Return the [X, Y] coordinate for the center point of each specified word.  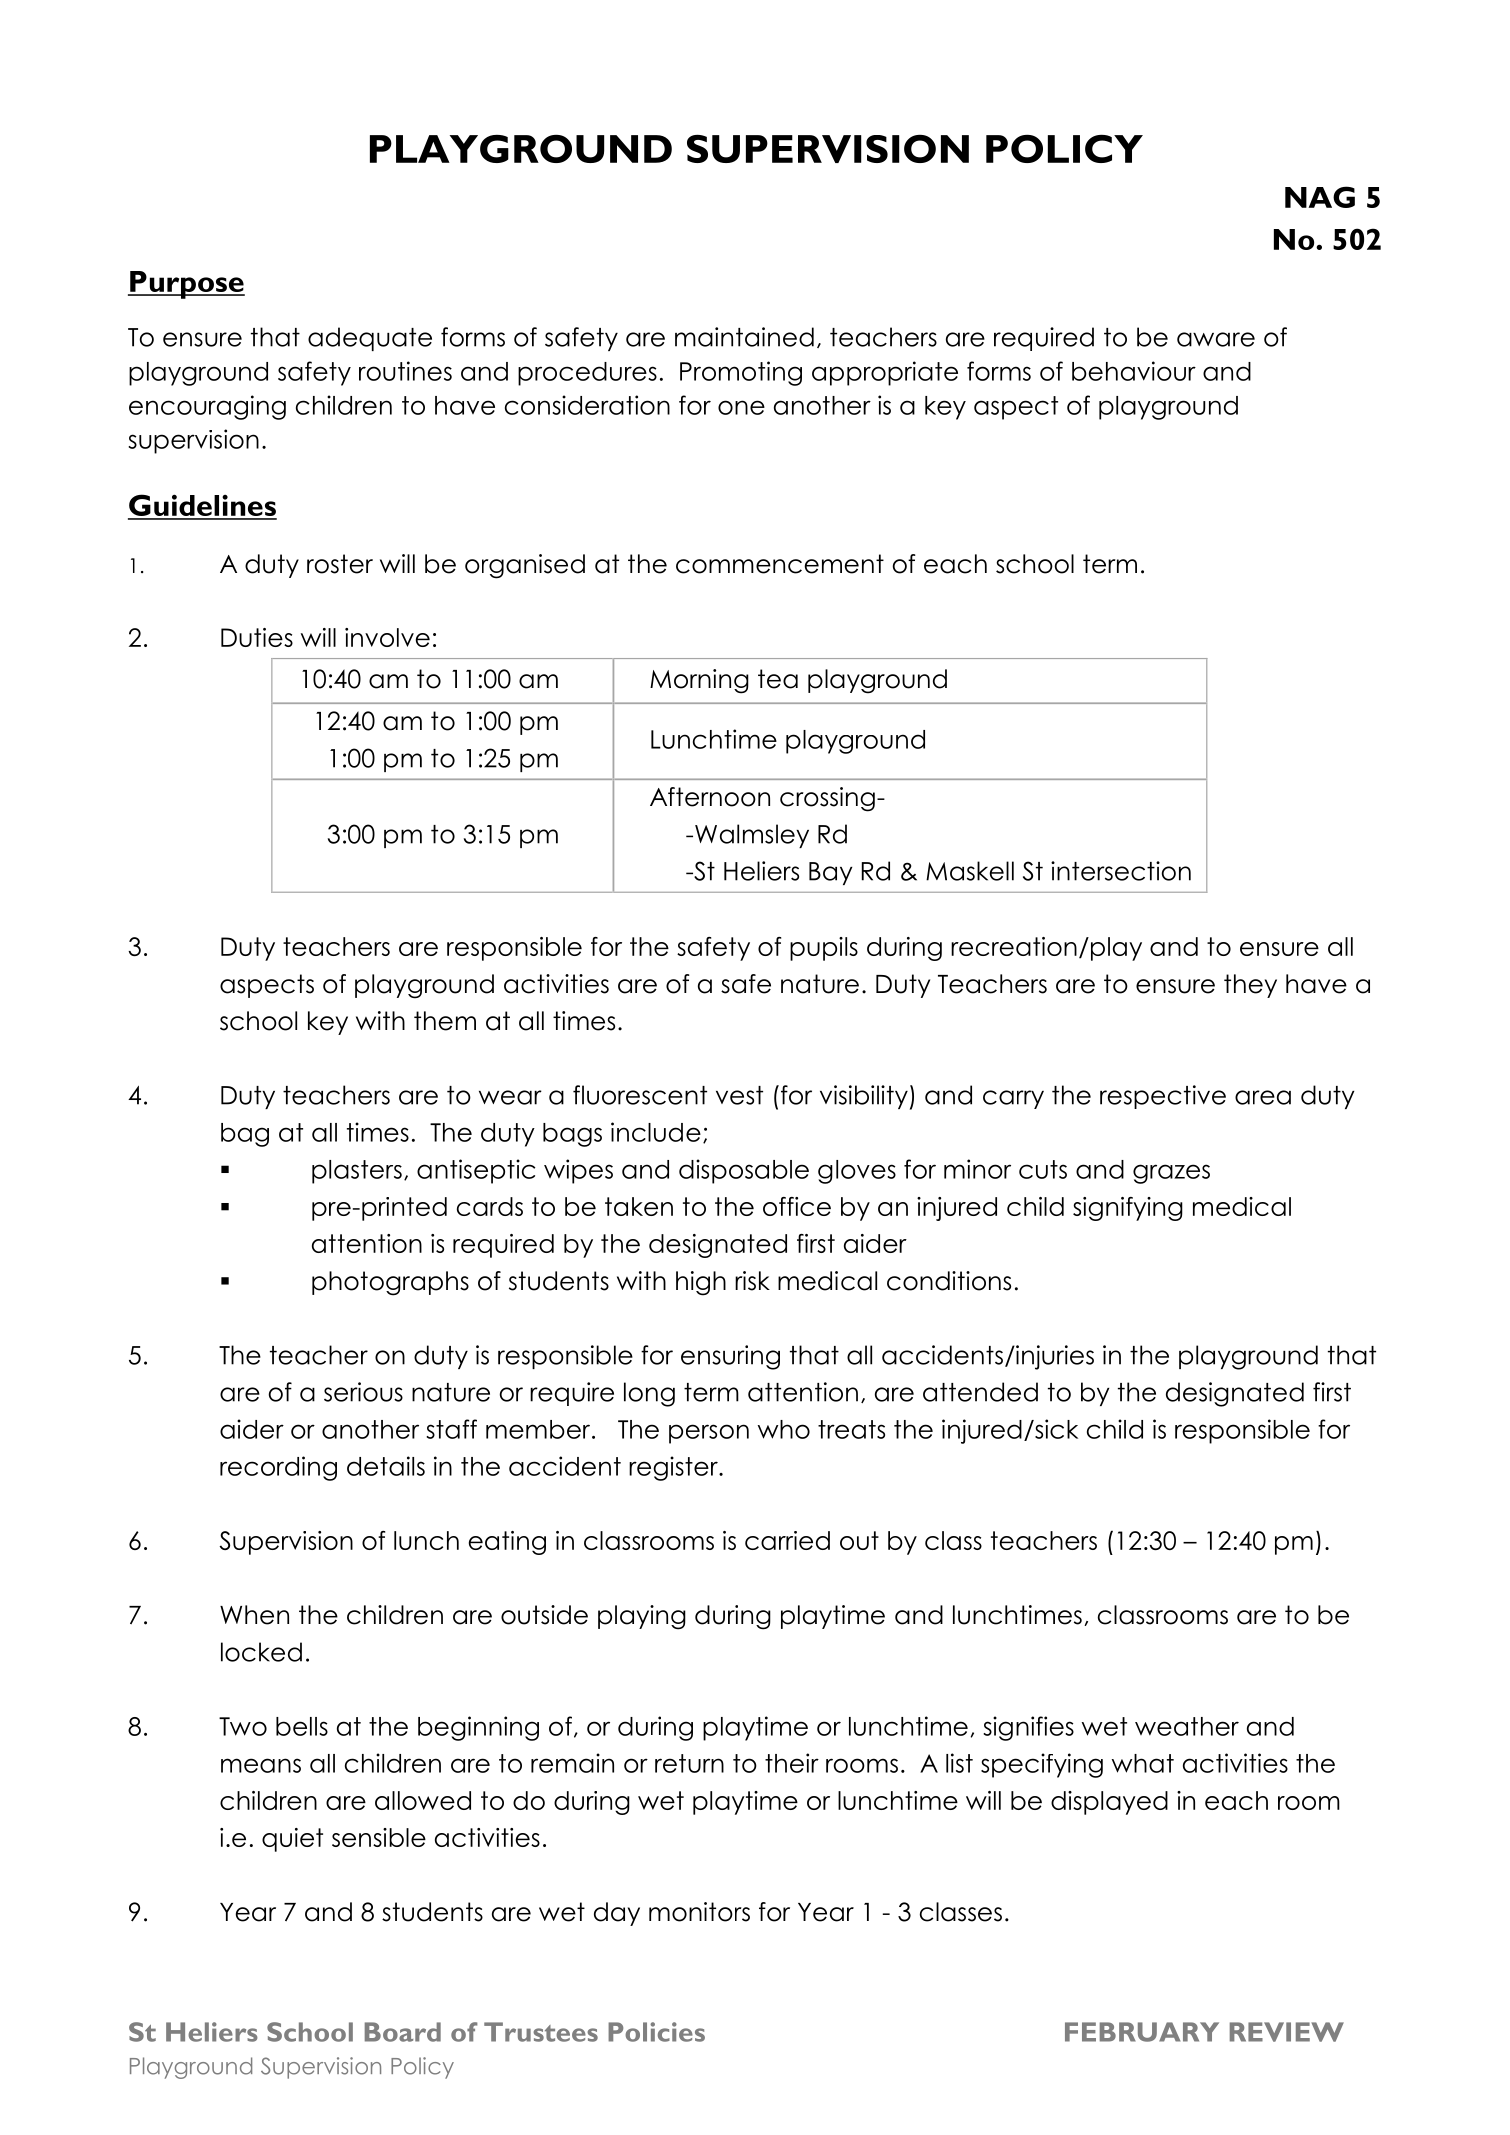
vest [739, 1095]
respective [1163, 1097]
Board [403, 2032]
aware [1216, 339]
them [445, 1021]
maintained [744, 337]
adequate [370, 339]
